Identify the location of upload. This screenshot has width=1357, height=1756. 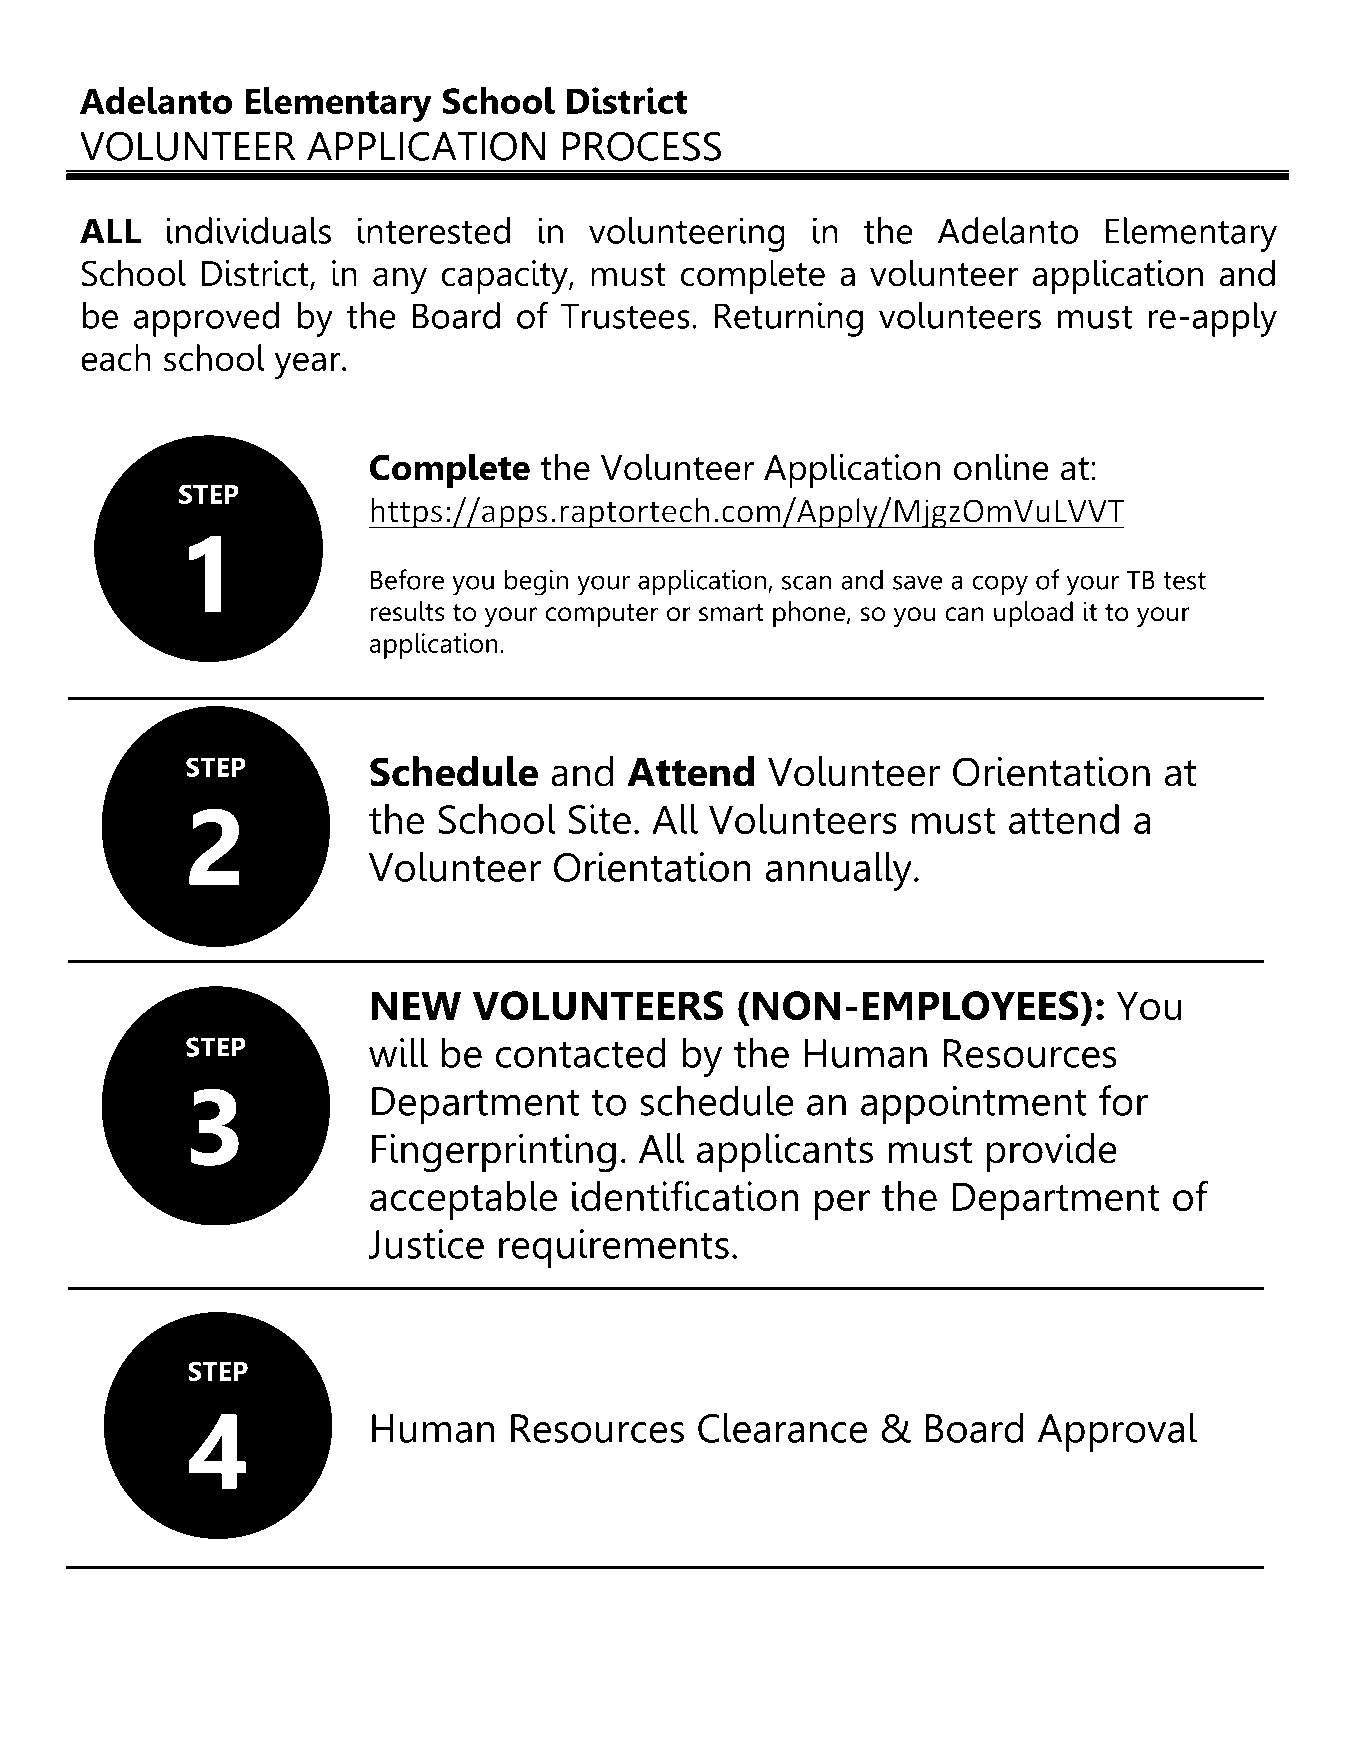
(1033, 614).
